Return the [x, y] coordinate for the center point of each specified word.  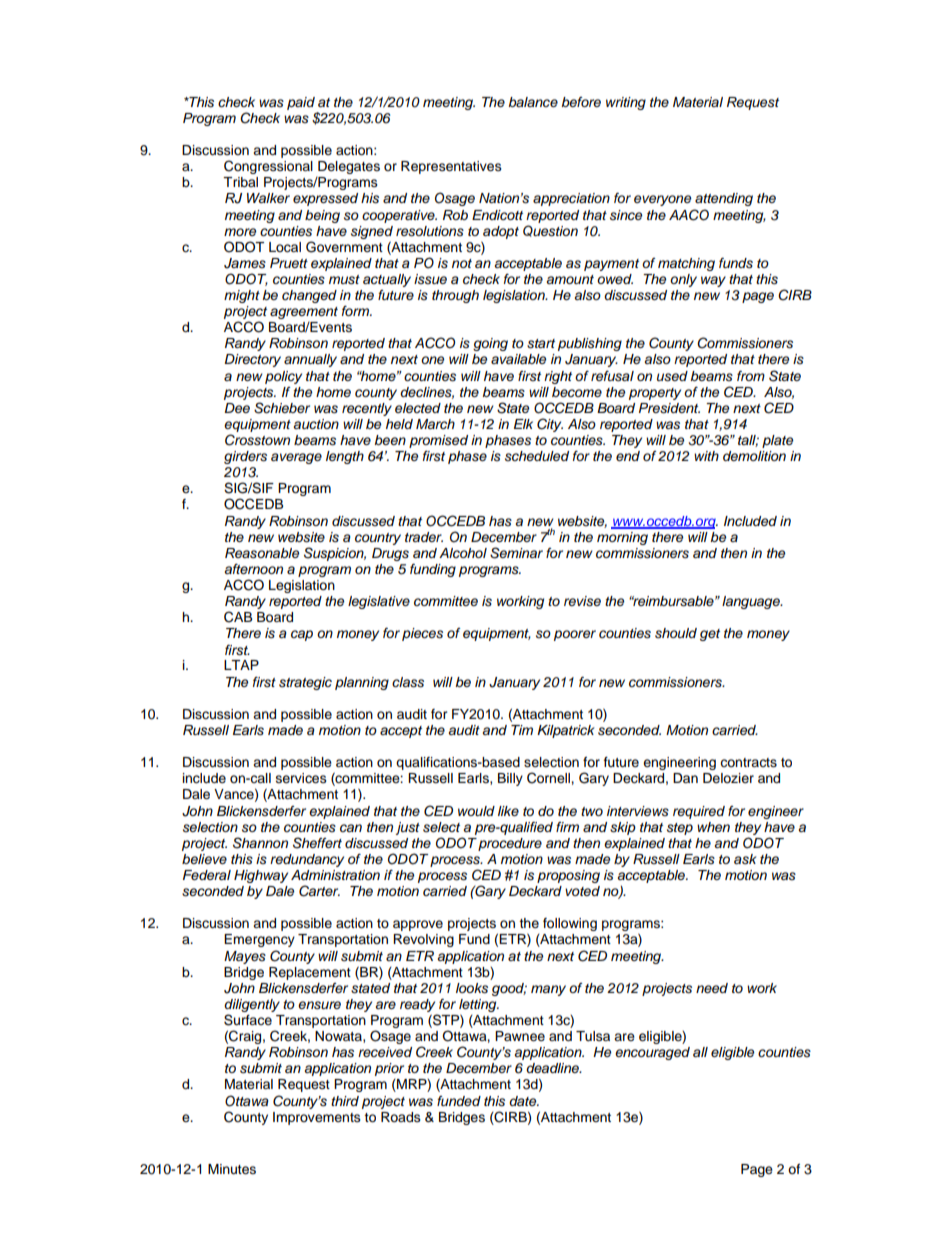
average [296, 458]
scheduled [537, 456]
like [508, 811]
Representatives [451, 167]
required [699, 812]
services [301, 778]
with [706, 456]
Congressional [268, 167]
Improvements [317, 1118]
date [524, 1101]
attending [724, 199]
